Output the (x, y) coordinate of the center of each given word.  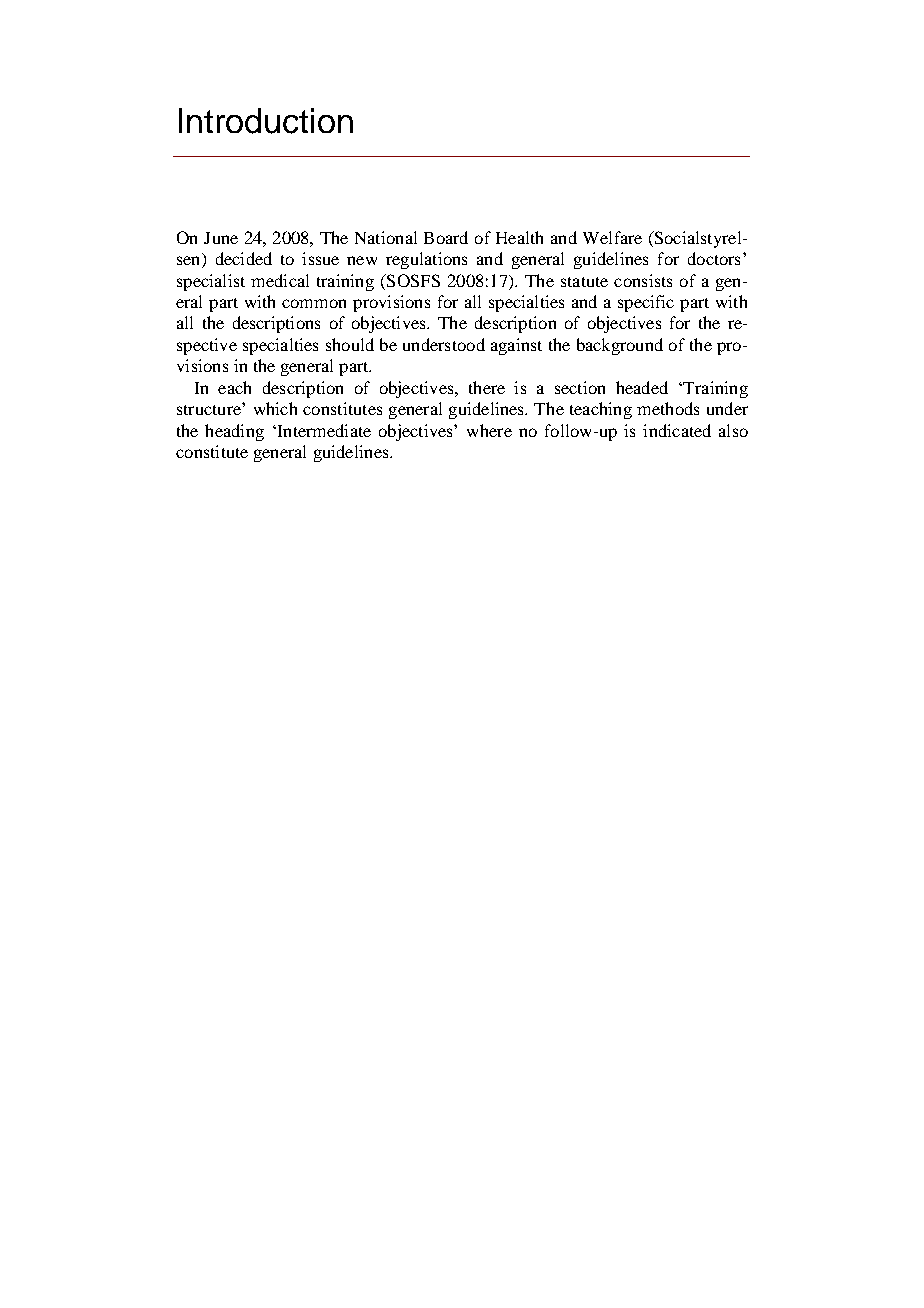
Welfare (612, 237)
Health (519, 237)
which (275, 408)
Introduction (266, 121)
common (314, 303)
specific (646, 303)
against (516, 346)
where (489, 430)
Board (446, 237)
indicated (677, 430)
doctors (714, 258)
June (221, 238)
